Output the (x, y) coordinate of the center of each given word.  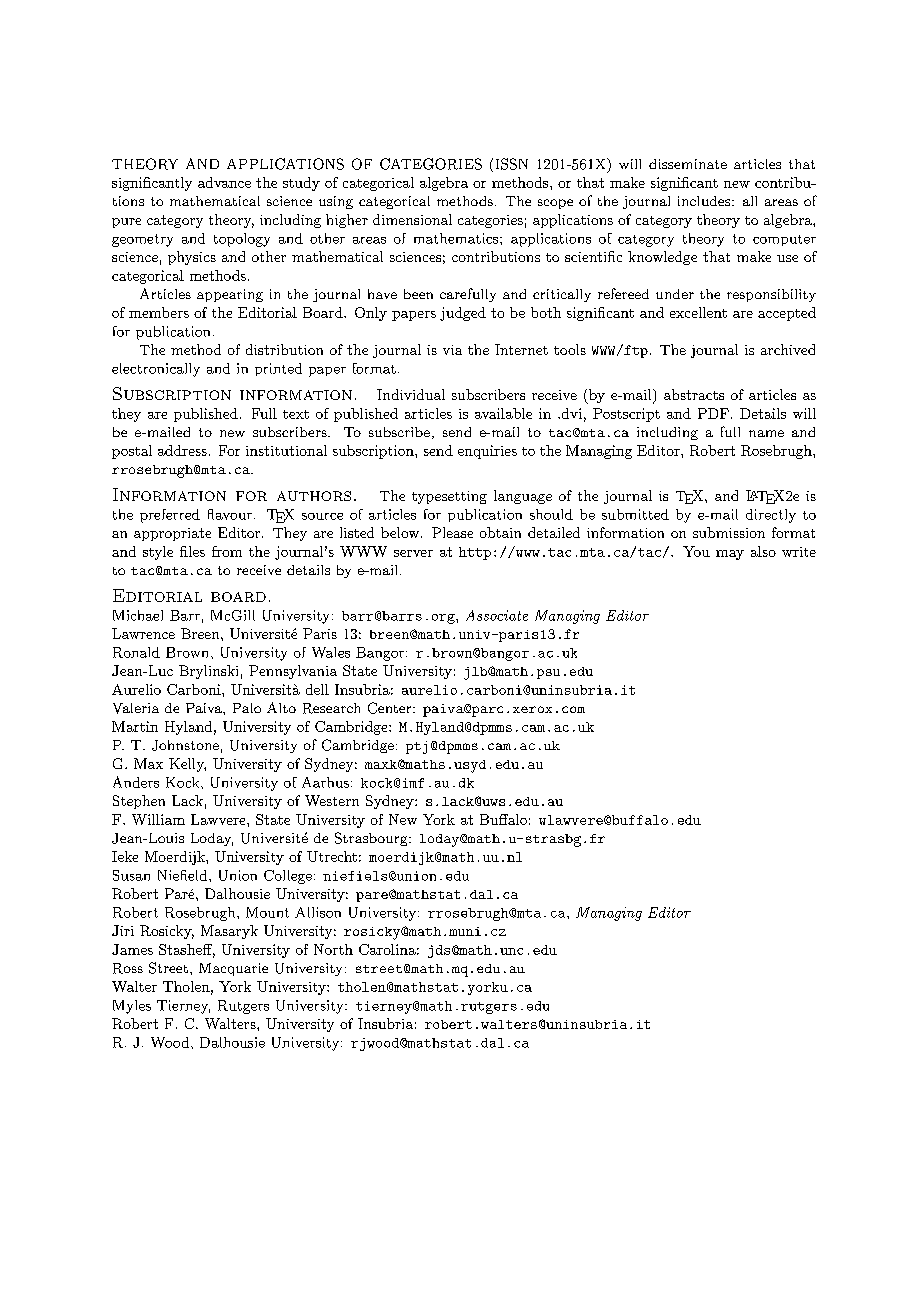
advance (224, 182)
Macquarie (233, 969)
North (333, 949)
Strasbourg (372, 839)
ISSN (512, 164)
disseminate (688, 164)
